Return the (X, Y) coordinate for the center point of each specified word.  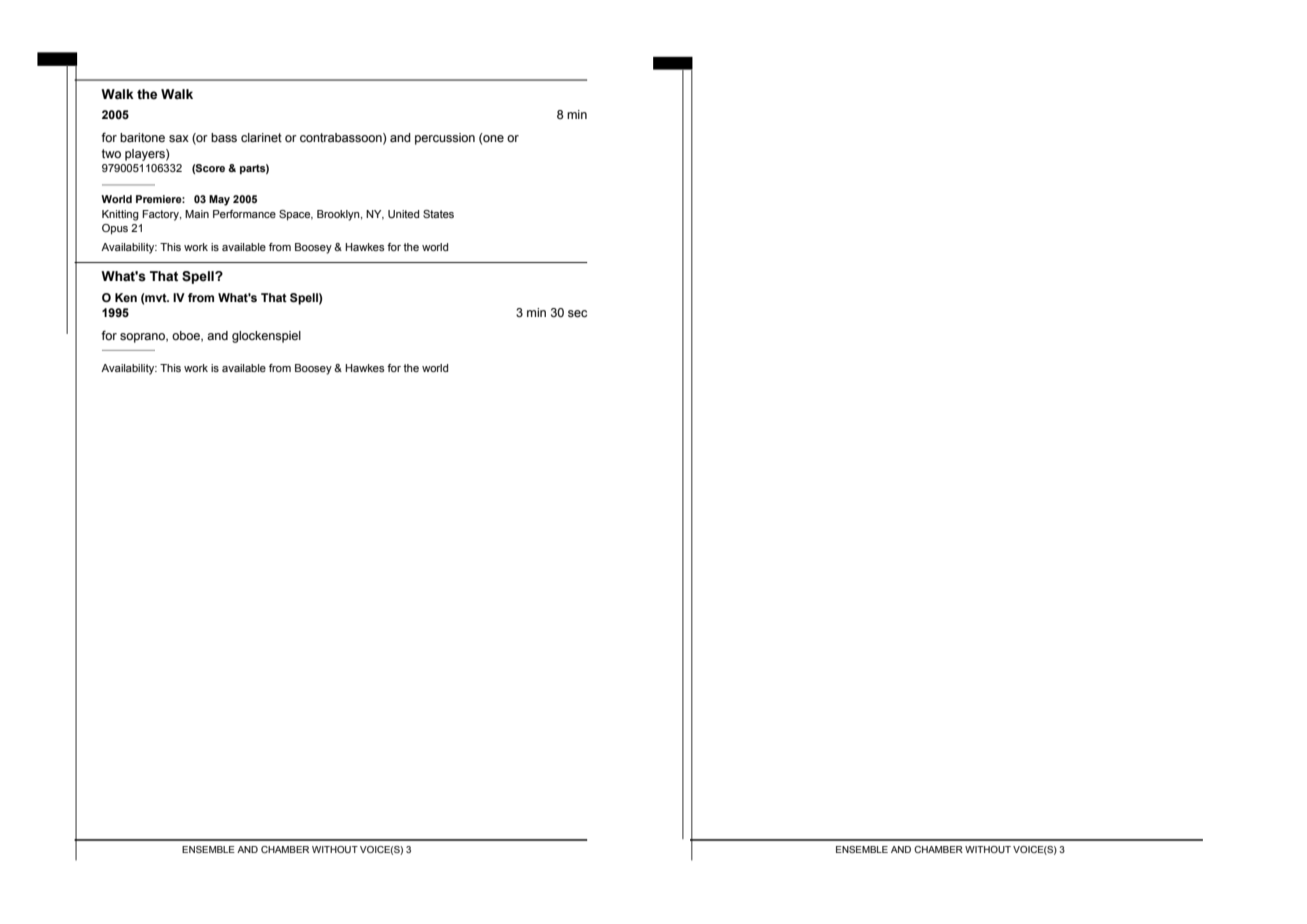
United (403, 214)
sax (179, 138)
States (438, 214)
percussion (445, 139)
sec (577, 314)
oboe (187, 336)
